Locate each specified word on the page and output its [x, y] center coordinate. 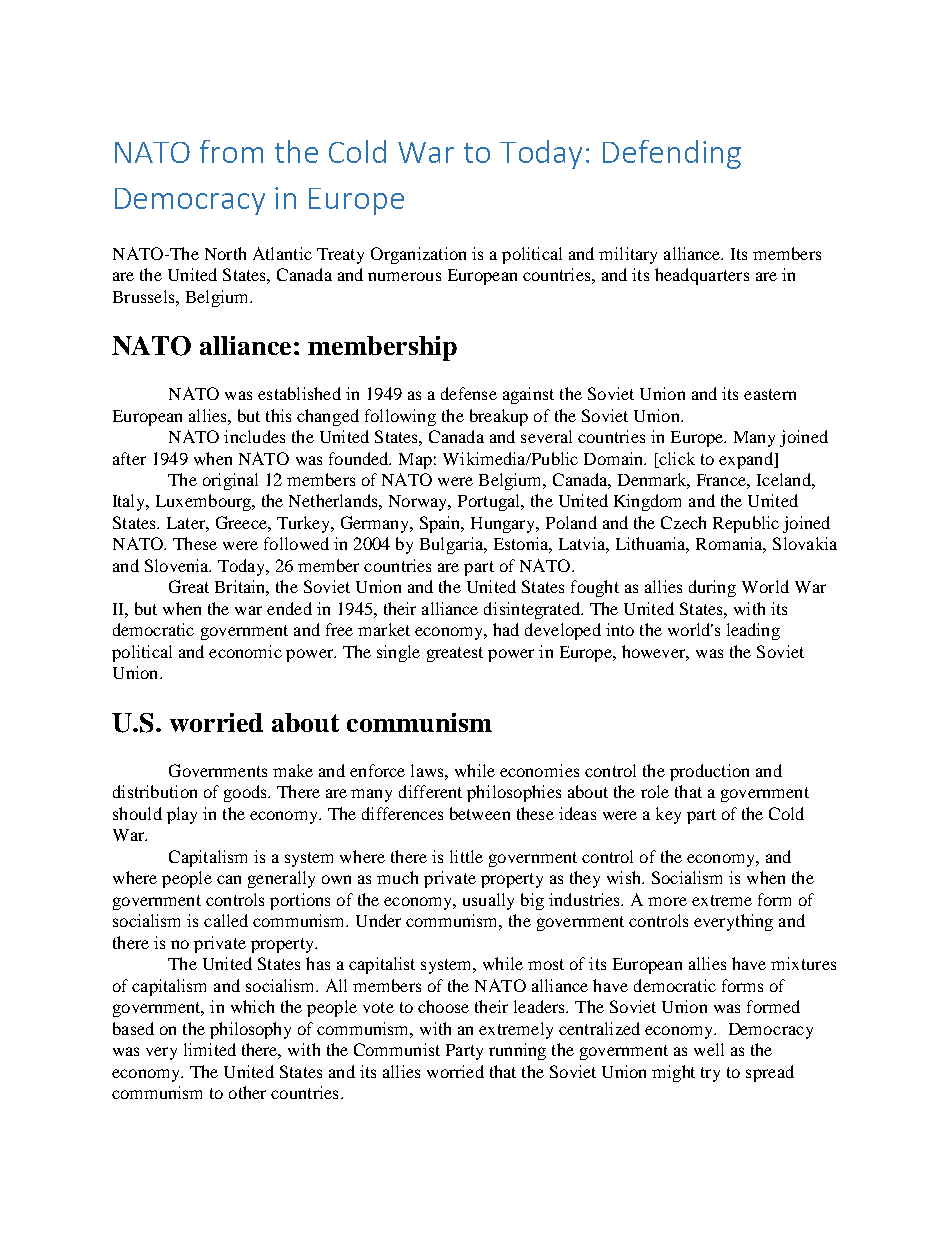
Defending [672, 154]
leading [753, 631]
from [231, 151]
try [710, 1074]
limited [210, 1049]
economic [245, 651]
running [517, 1051]
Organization [418, 255]
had [506, 629]
